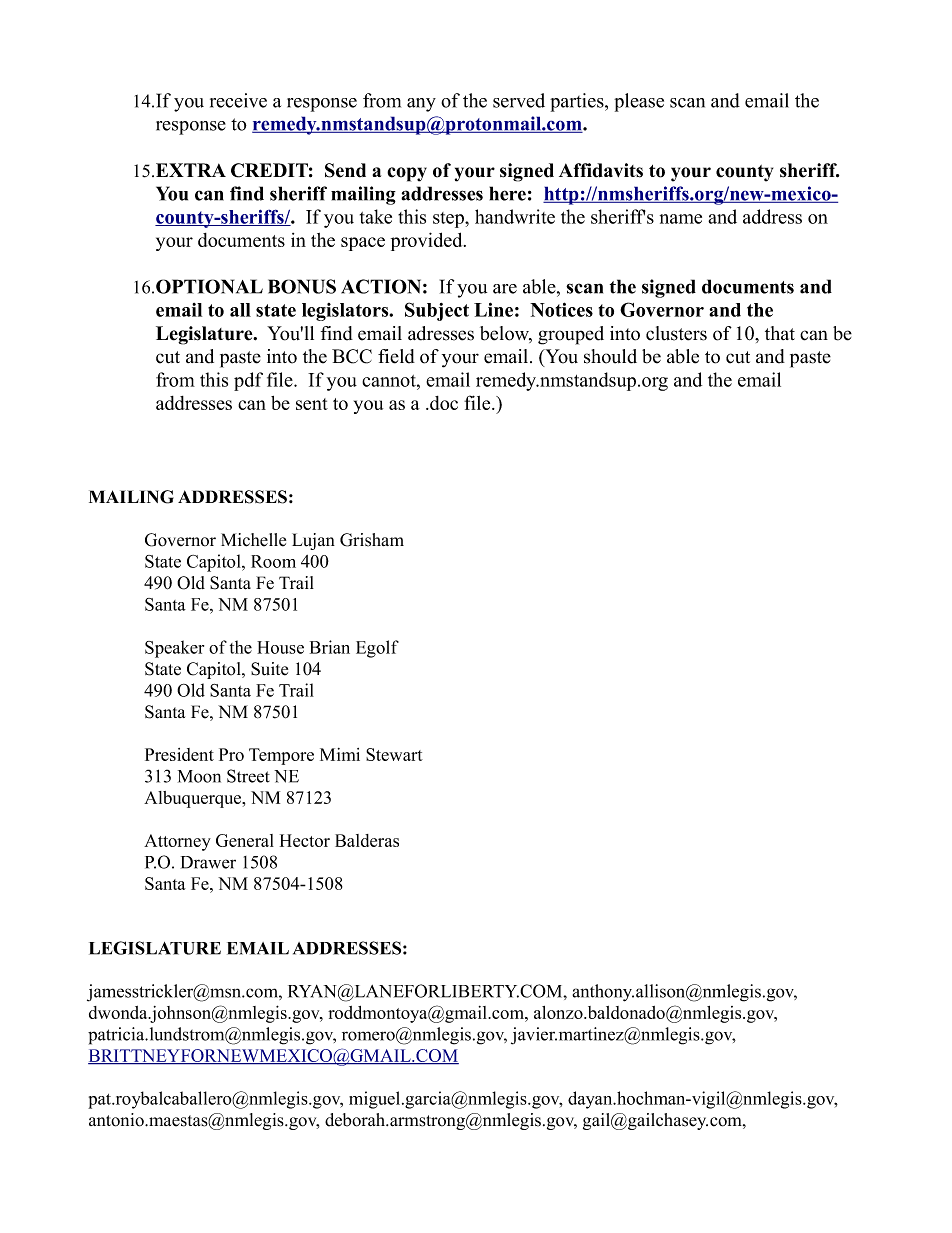  Describe the element at coordinates (238, 100) in the screenshot. I see `receive` at that location.
